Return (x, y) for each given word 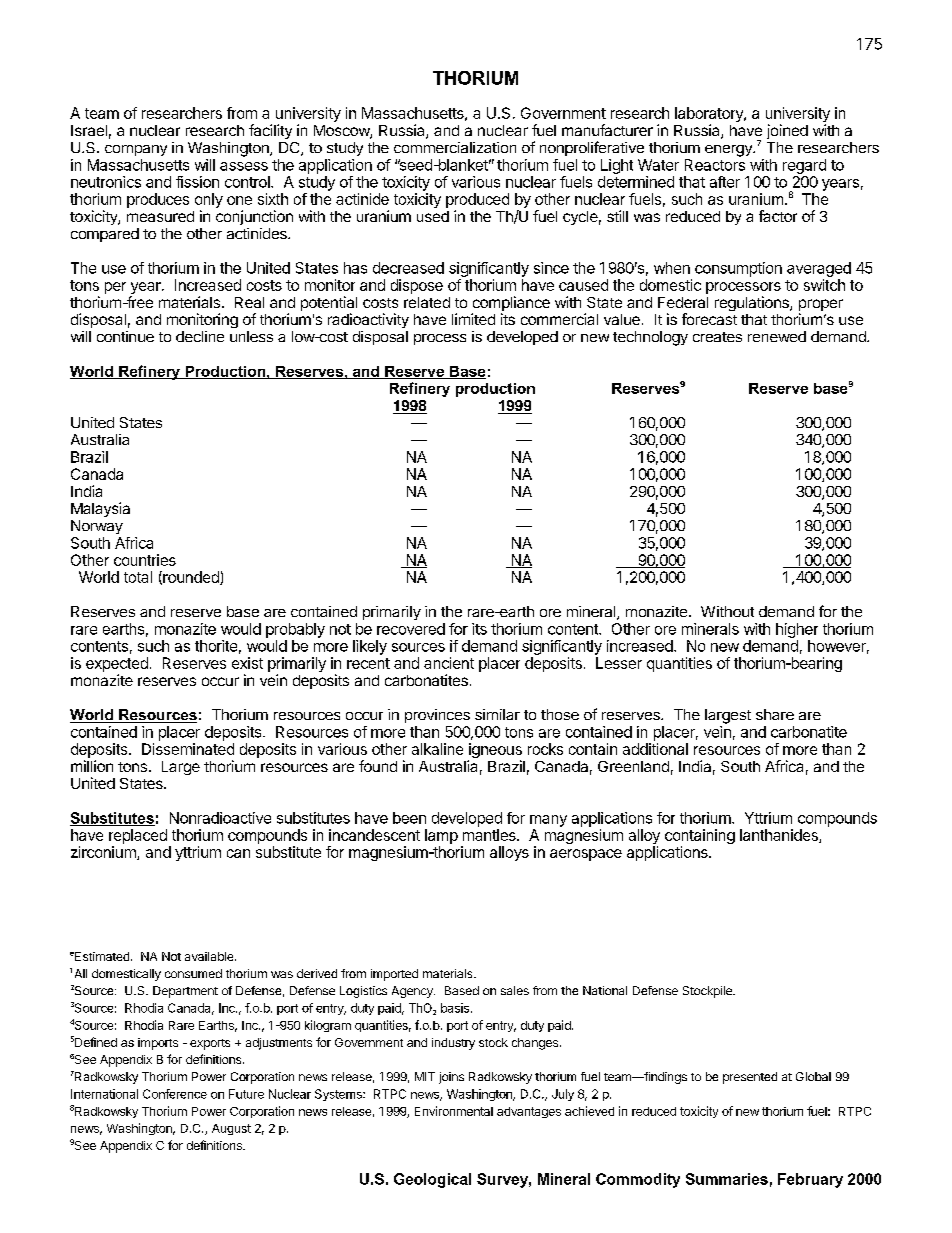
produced (477, 200)
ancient (449, 663)
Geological (432, 1180)
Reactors (715, 165)
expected (117, 664)
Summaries (727, 1179)
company (136, 150)
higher (797, 630)
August (231, 1129)
